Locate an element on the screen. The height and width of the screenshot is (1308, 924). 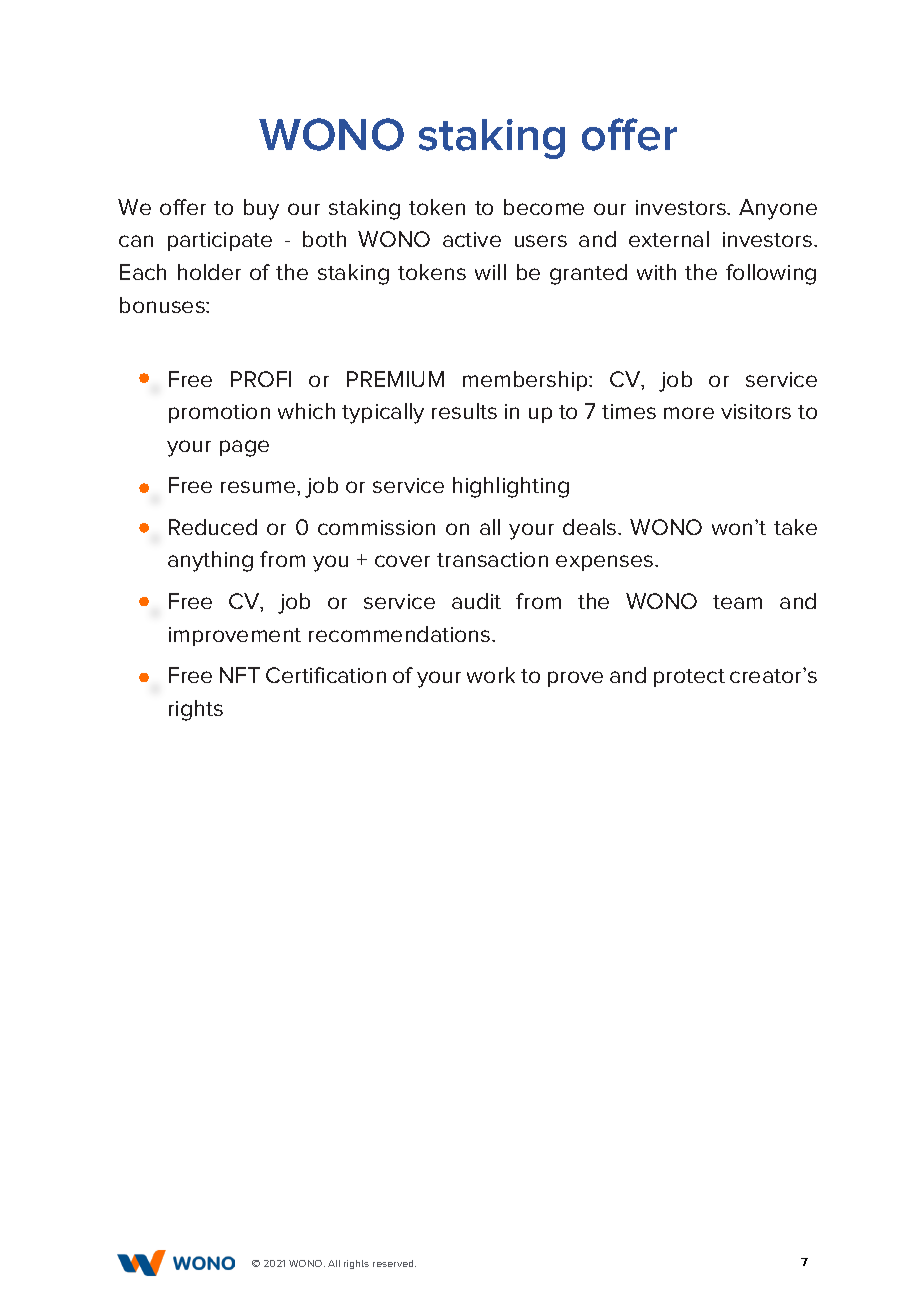
reserved is located at coordinates (394, 1263).
